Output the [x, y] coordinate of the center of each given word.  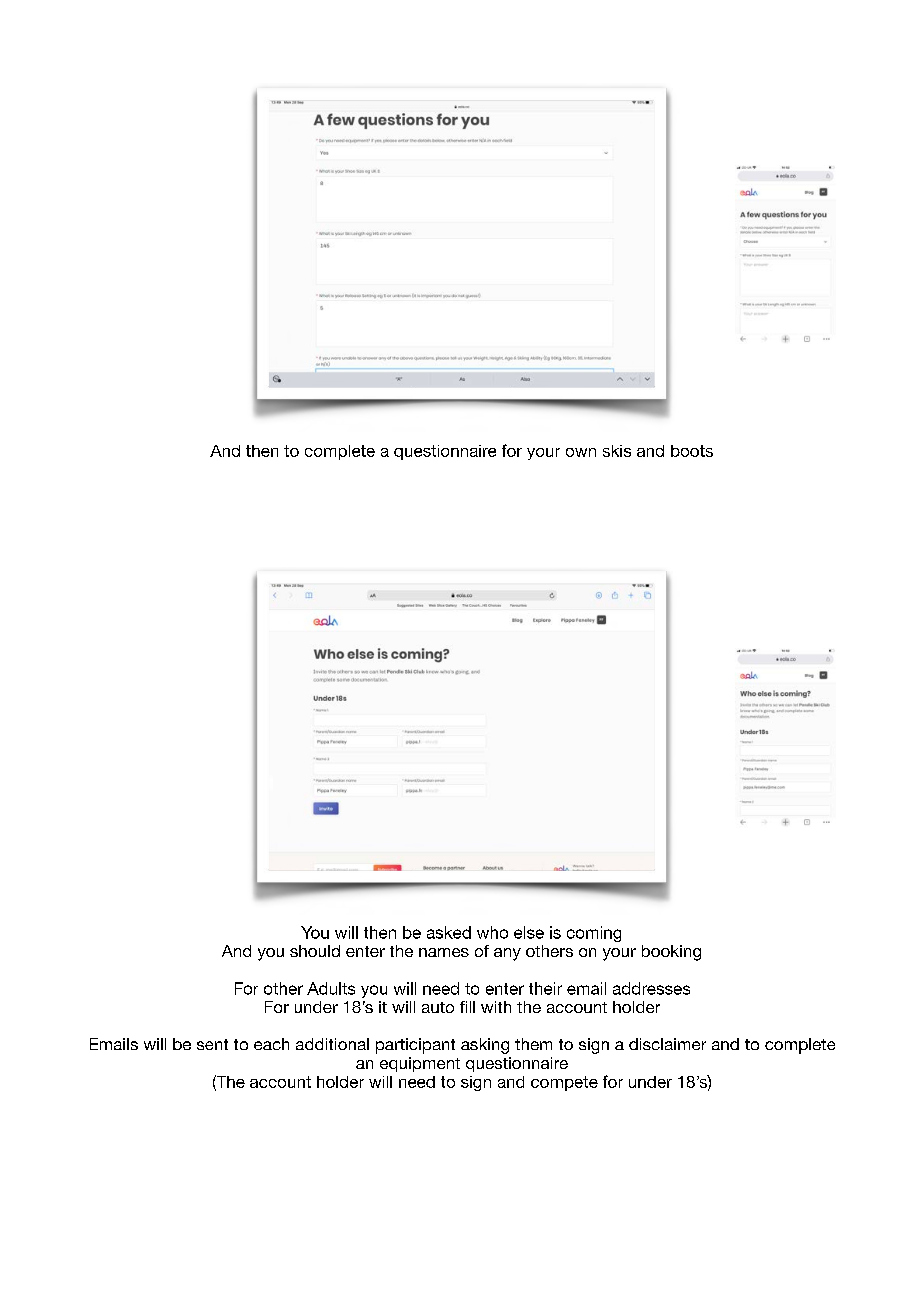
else [529, 932]
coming [594, 934]
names [444, 952]
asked [449, 932]
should [315, 951]
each [271, 1044]
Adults [331, 988]
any [507, 954]
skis [617, 451]
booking [671, 953]
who [492, 932]
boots [692, 451]
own [581, 452]
